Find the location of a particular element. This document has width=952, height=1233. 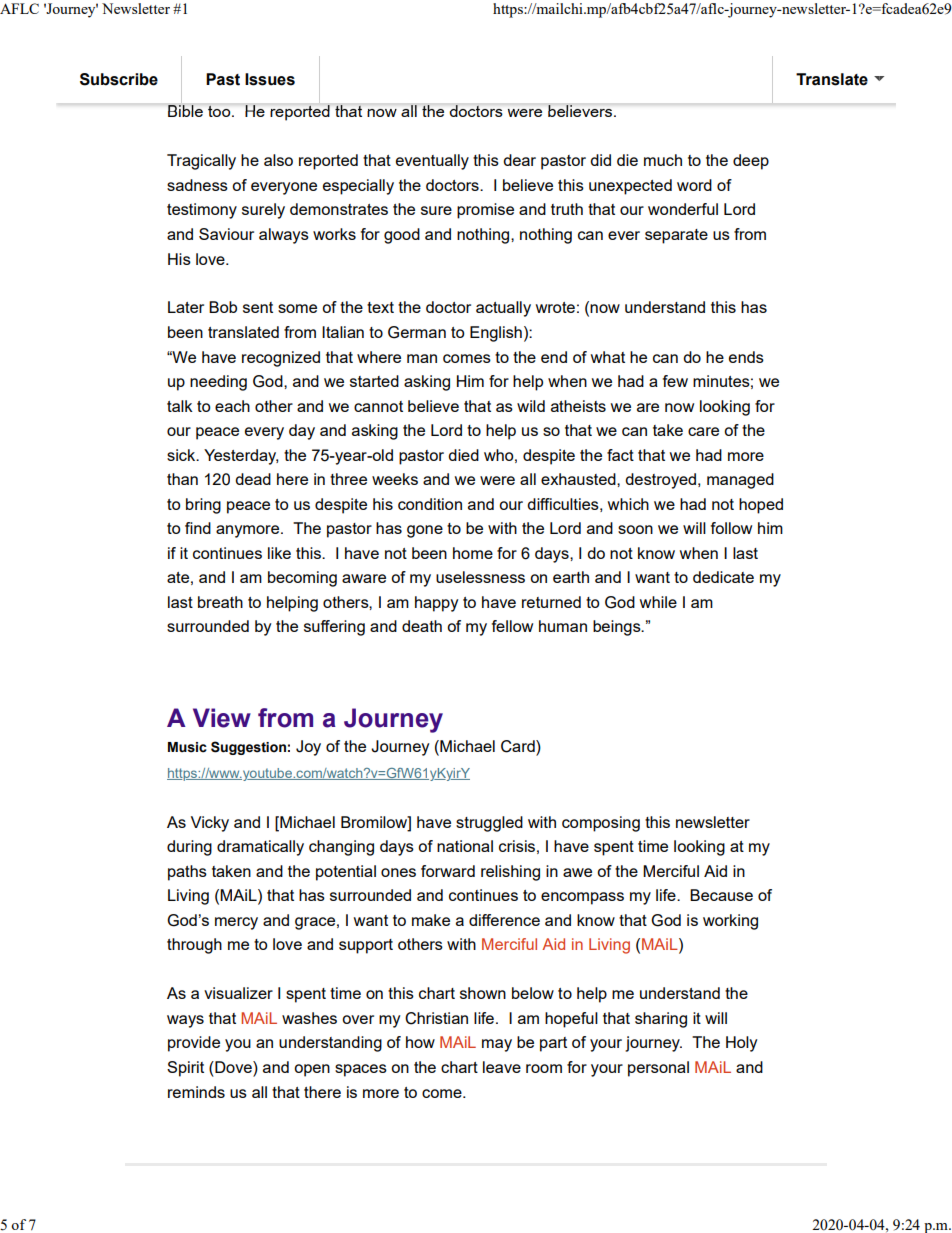

much is located at coordinates (663, 160).
